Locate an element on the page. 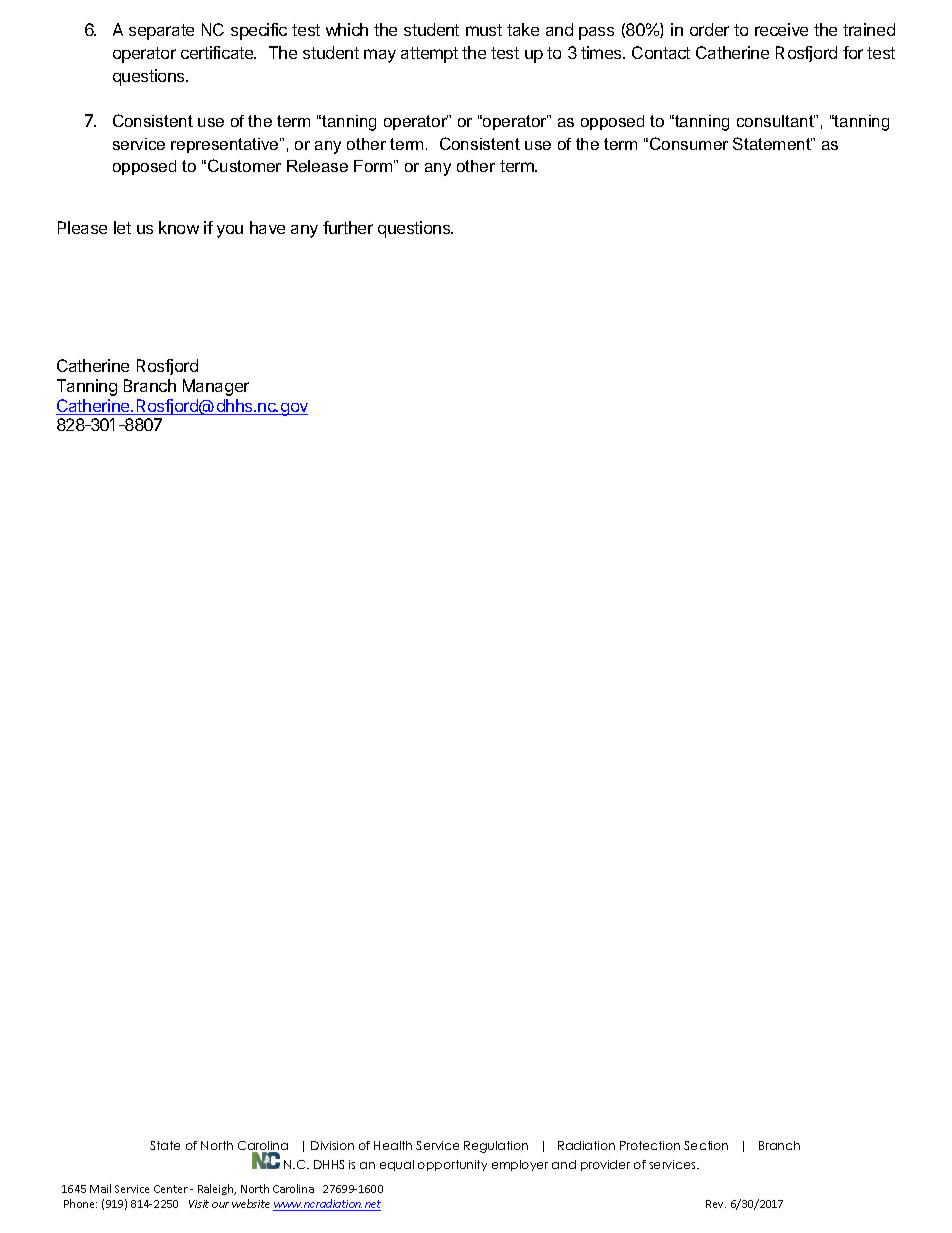 The height and width of the document is (1233, 952). receive is located at coordinates (781, 29).
